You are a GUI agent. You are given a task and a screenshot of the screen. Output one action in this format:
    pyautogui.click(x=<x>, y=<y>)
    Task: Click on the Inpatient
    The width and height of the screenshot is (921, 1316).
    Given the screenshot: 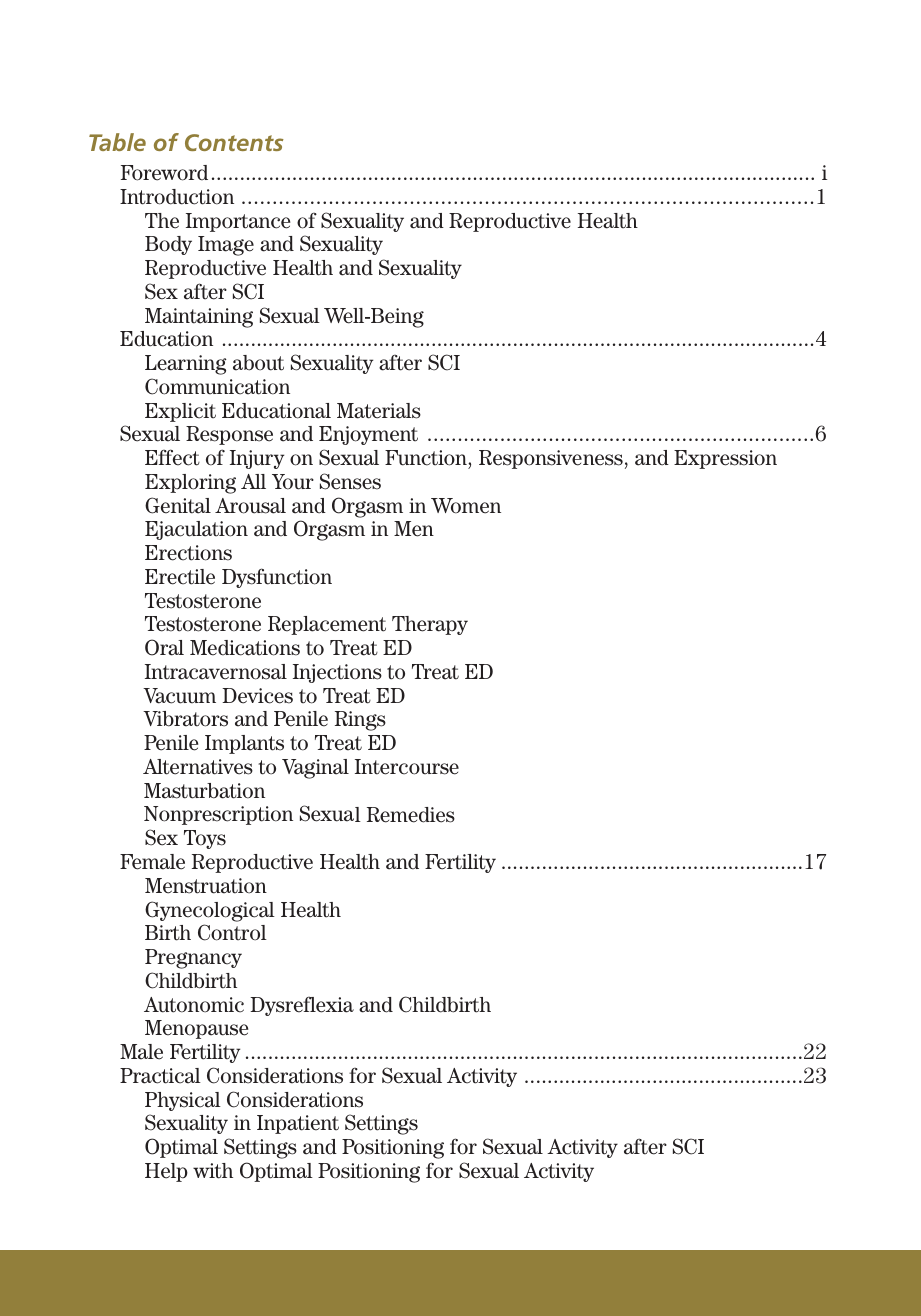 What is the action you would take?
    pyautogui.click(x=298, y=1124)
